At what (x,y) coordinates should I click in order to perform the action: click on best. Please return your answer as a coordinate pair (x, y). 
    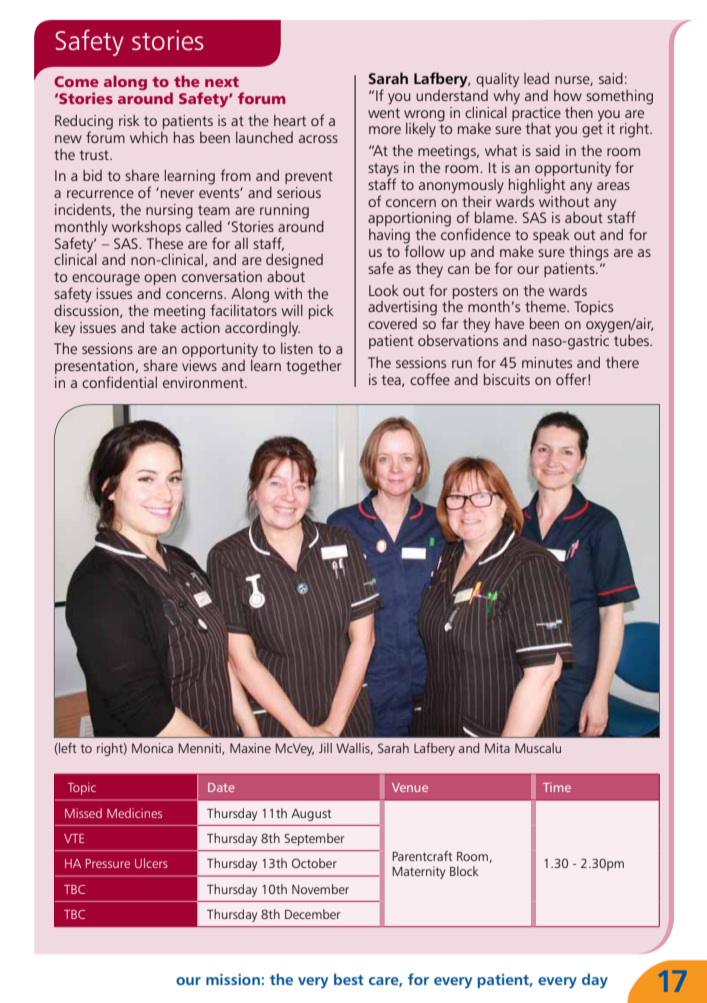
    Looking at the image, I should click on (349, 979).
